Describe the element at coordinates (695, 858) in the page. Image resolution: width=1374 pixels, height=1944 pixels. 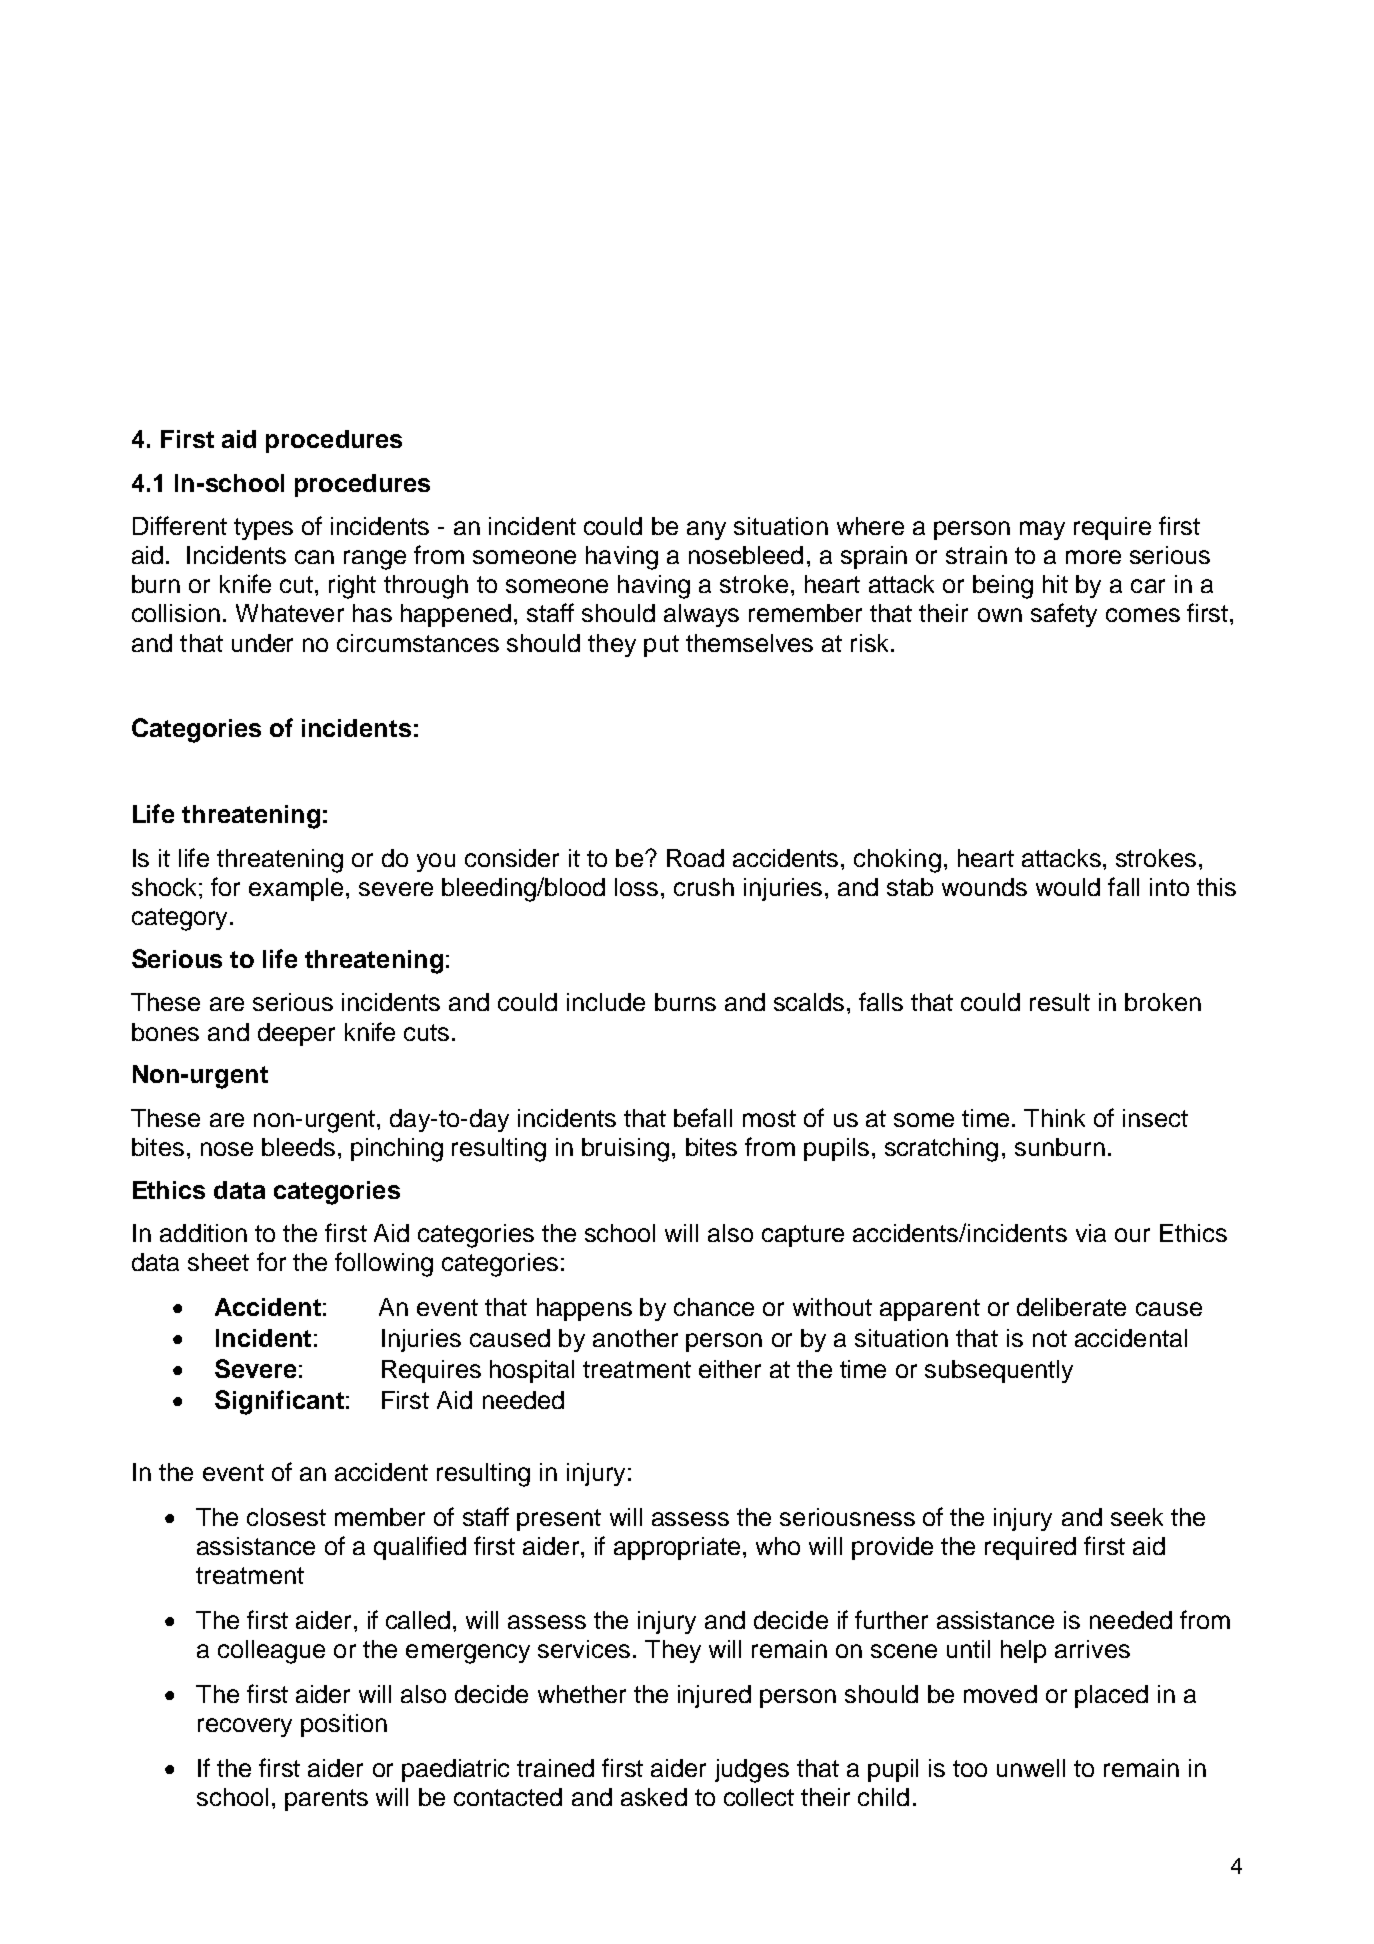
I see `Road` at that location.
